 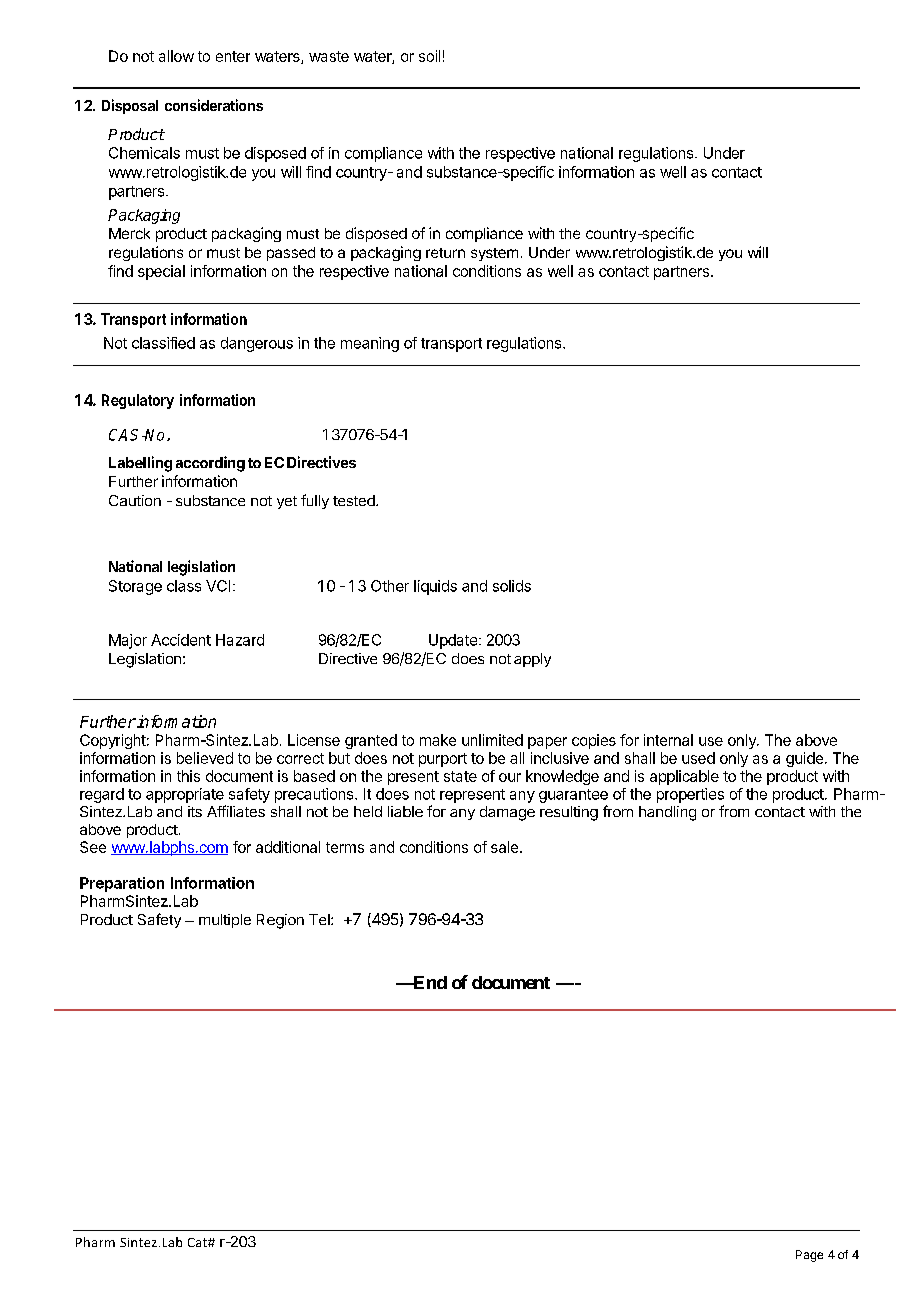 What do you see at coordinates (429, 56) in the screenshot?
I see `soil` at bounding box center [429, 56].
